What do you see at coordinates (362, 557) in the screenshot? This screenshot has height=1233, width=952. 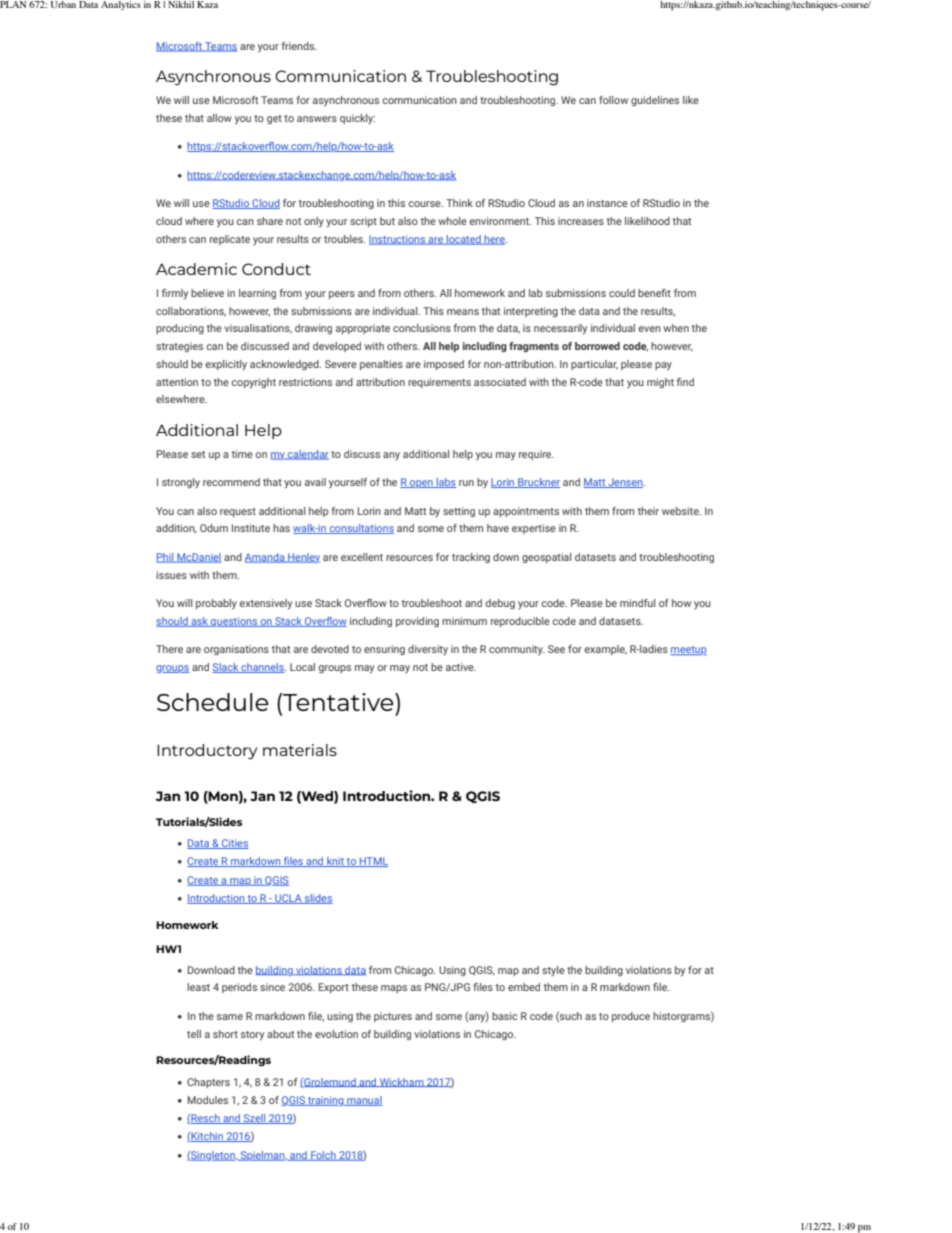 I see `excellent` at bounding box center [362, 557].
